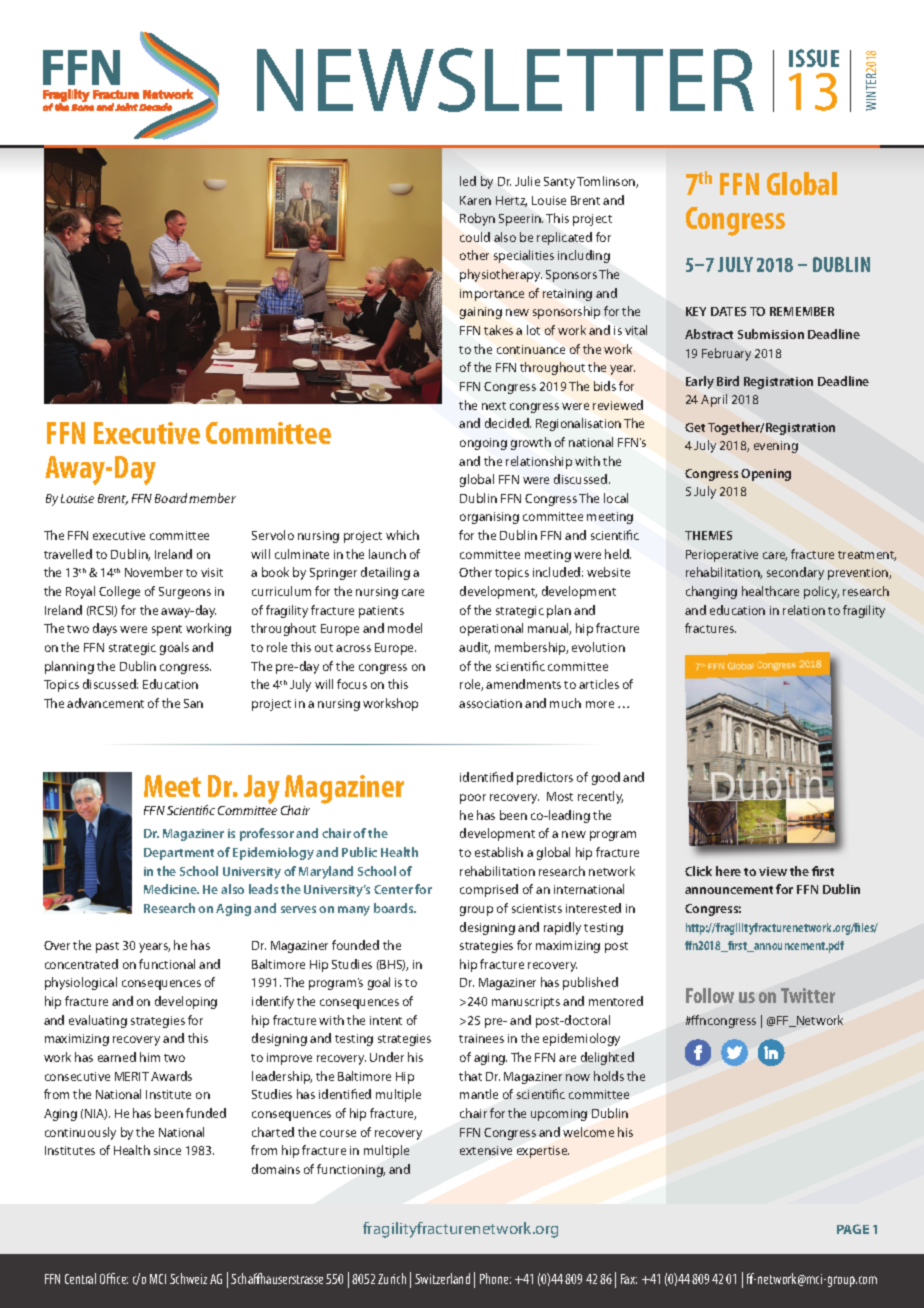 The width and height of the screenshot is (924, 1308). What do you see at coordinates (442, 1278) in the screenshot?
I see `Switzerland` at bounding box center [442, 1278].
